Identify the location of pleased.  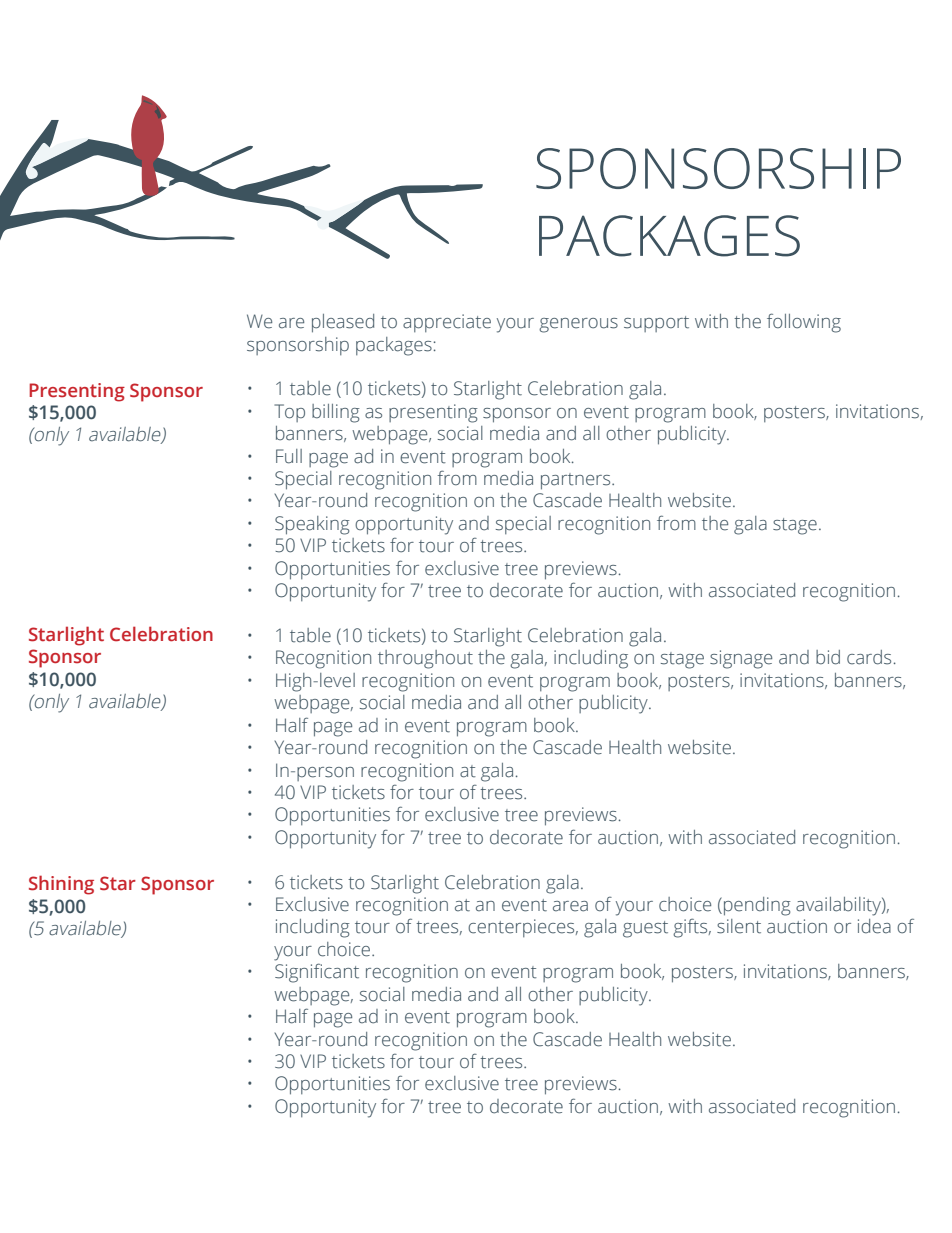
(343, 323).
